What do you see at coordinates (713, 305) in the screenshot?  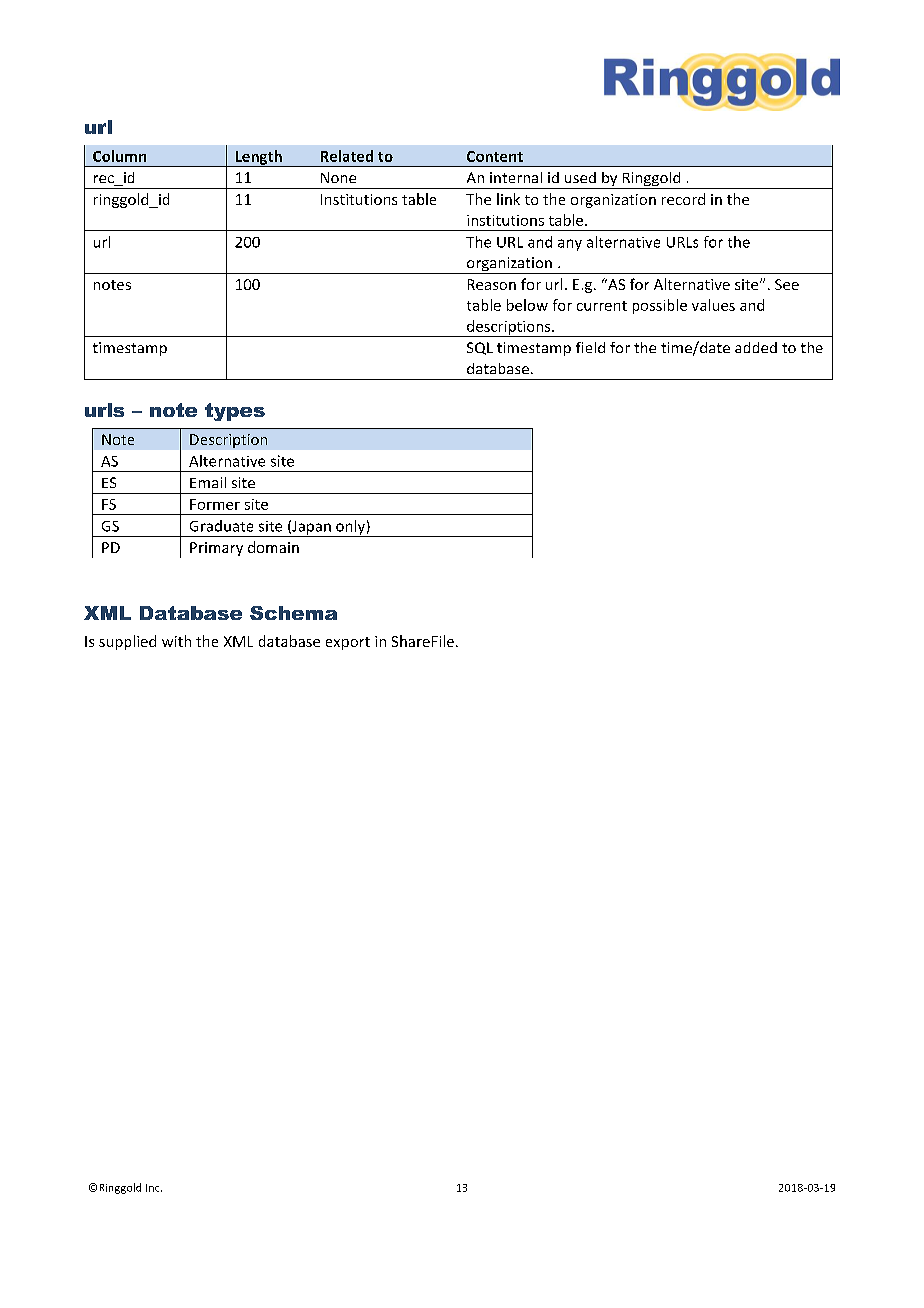 I see `values` at bounding box center [713, 305].
